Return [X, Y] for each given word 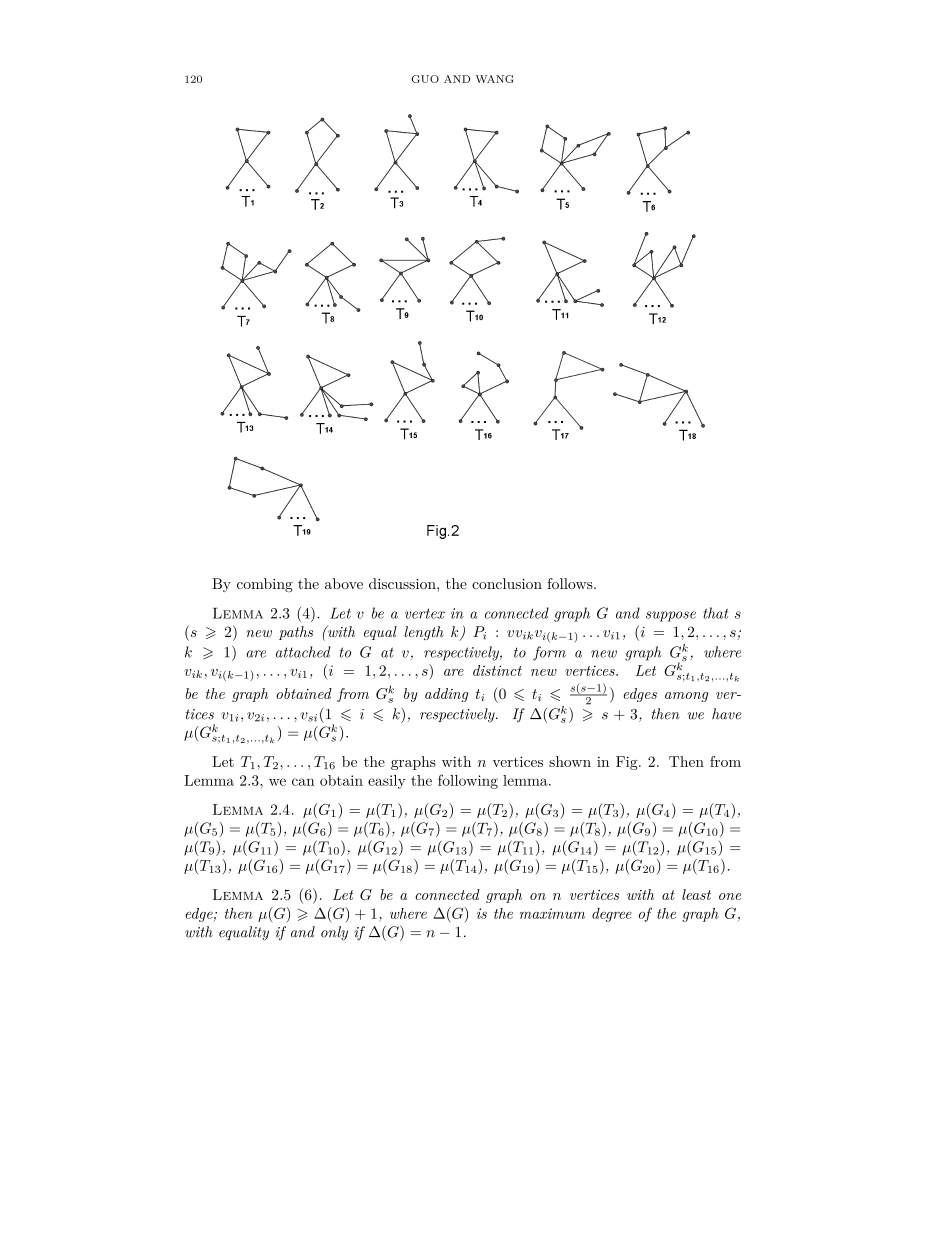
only [334, 933]
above [344, 583]
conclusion [507, 583]
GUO [425, 79]
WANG [494, 79]
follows [571, 583]
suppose [671, 616]
